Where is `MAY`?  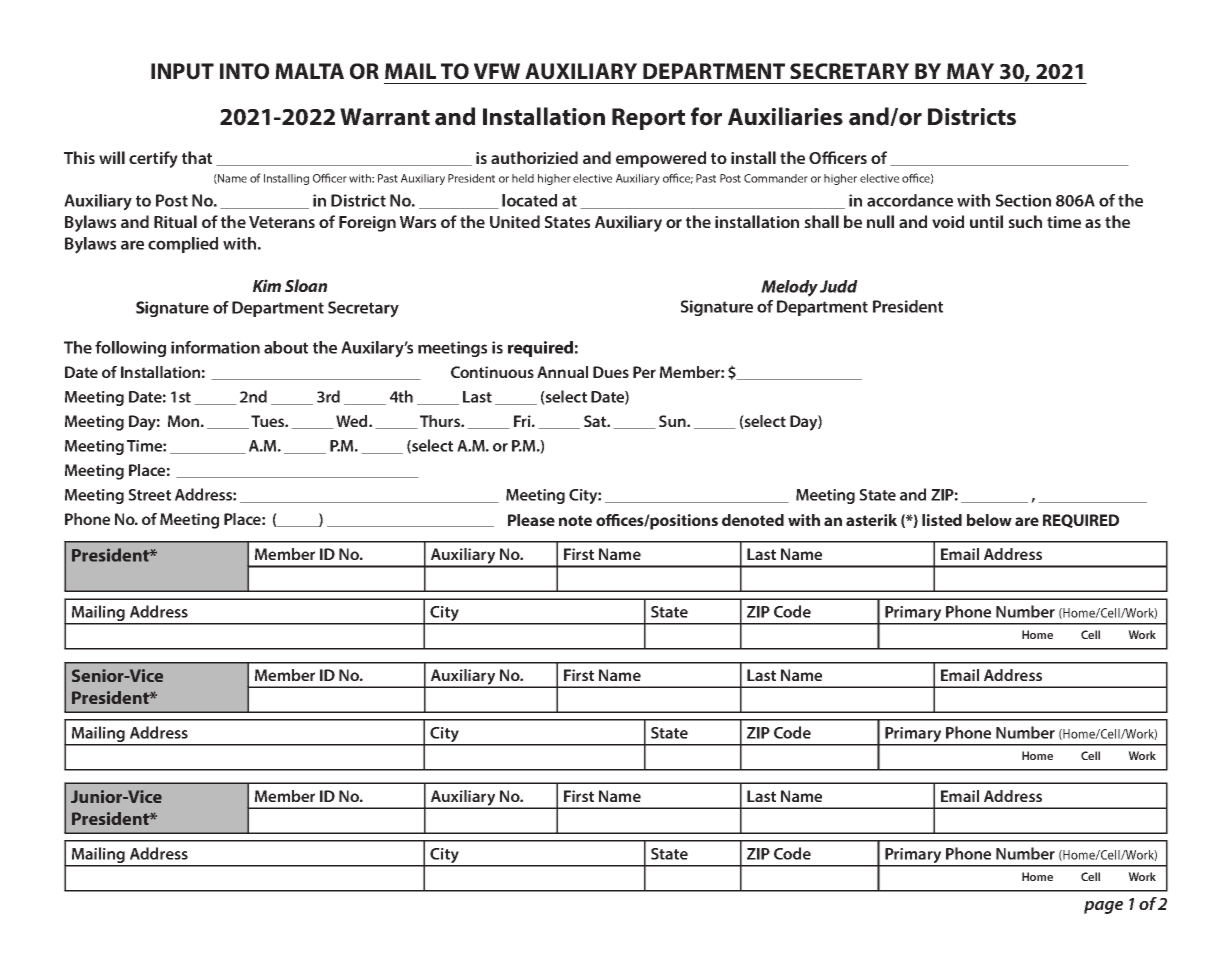
MAY is located at coordinates (970, 71).
